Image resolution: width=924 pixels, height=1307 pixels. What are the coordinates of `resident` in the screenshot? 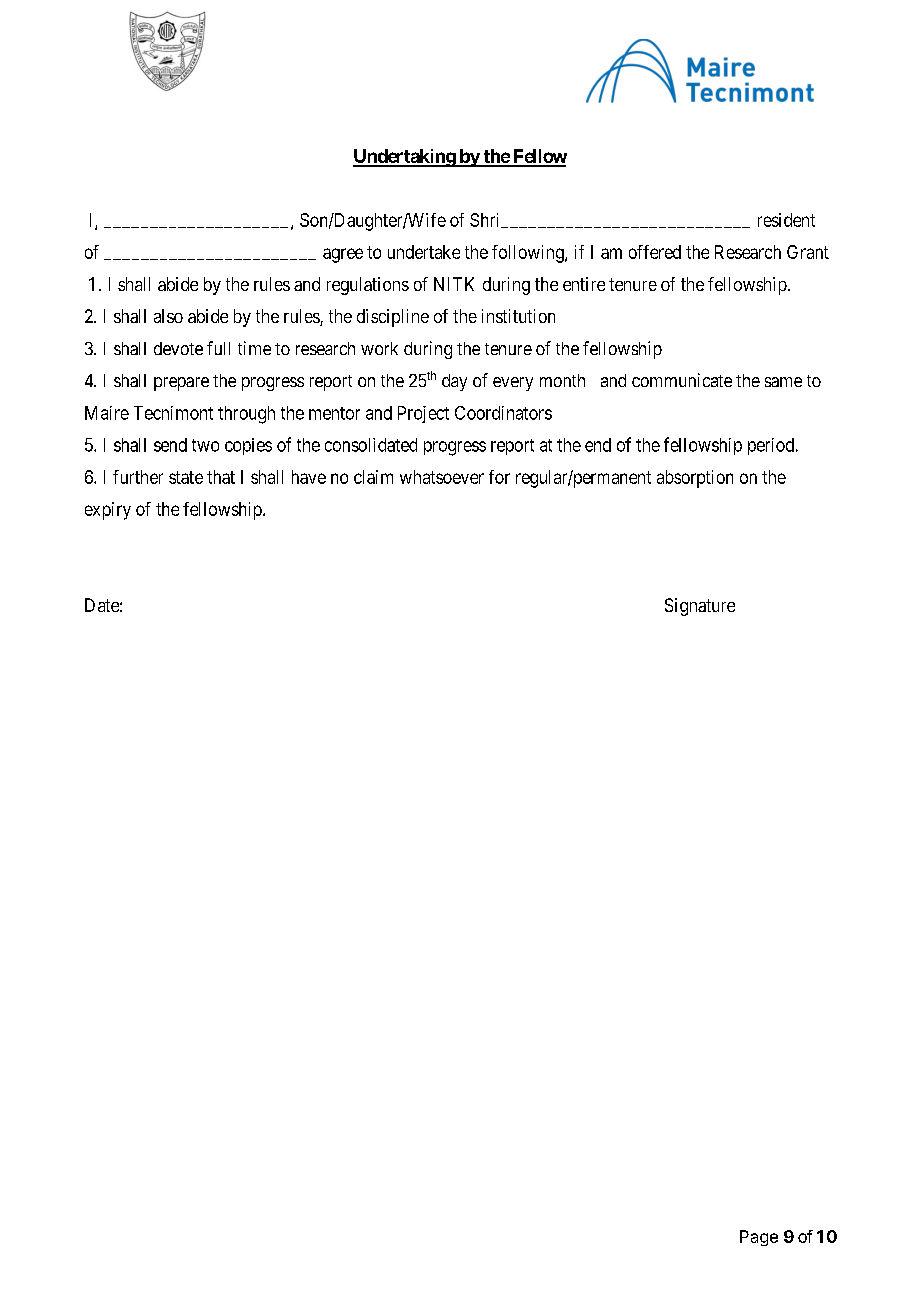 It's located at (786, 220).
